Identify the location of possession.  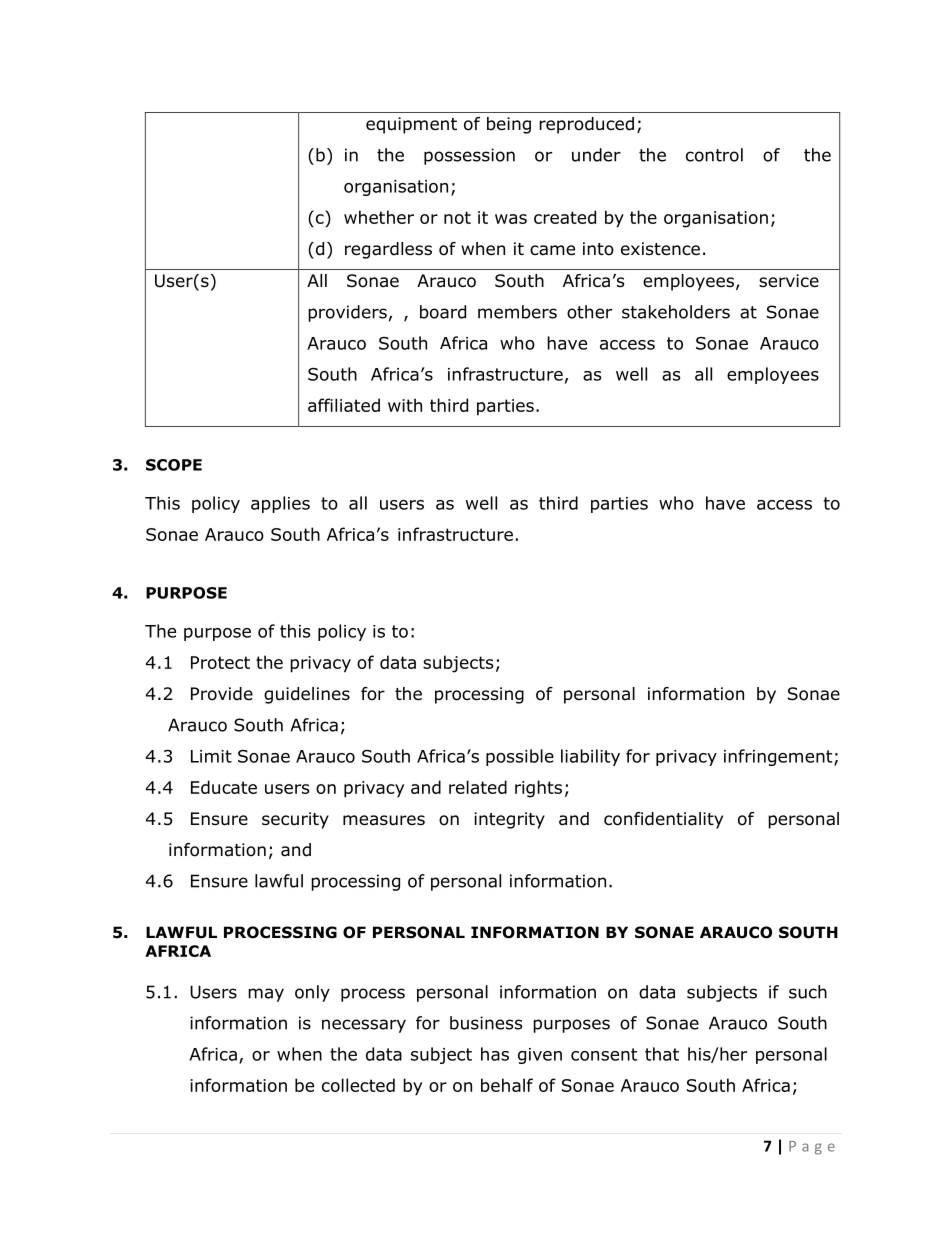
(469, 156).
